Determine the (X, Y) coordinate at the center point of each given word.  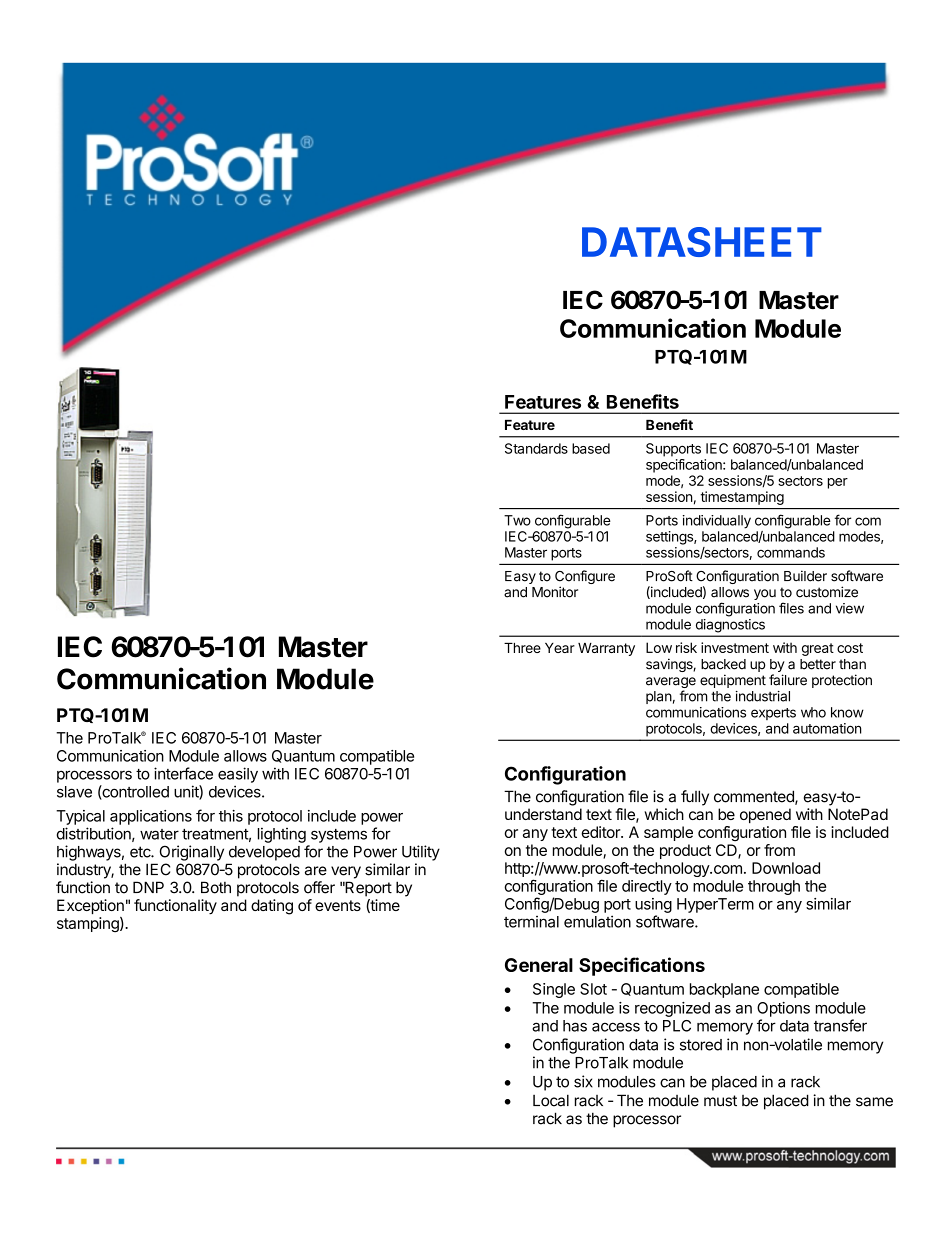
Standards (536, 448)
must (720, 1101)
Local (551, 1100)
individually (717, 522)
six (583, 1081)
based (591, 448)
